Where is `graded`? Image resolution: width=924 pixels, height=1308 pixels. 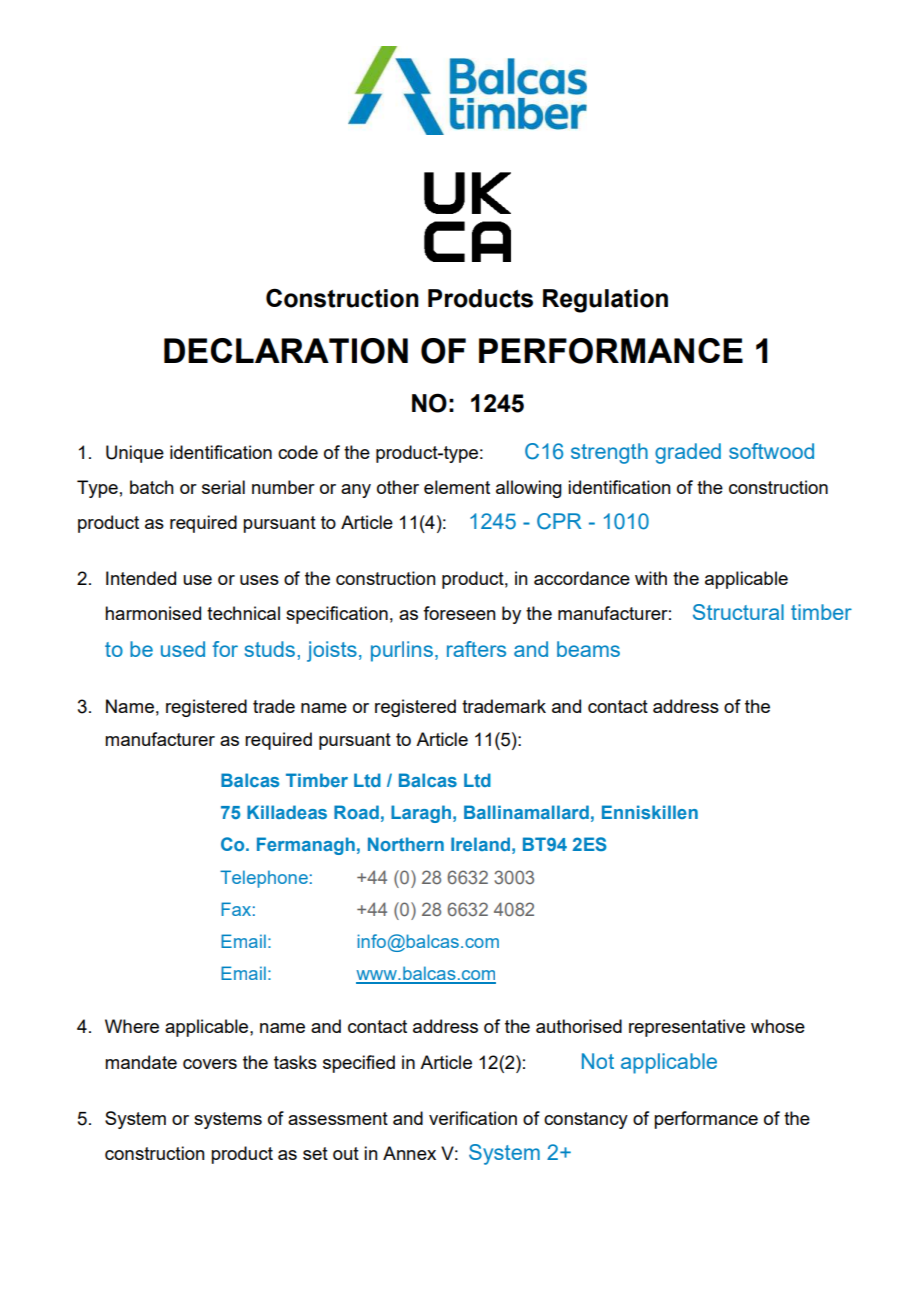 graded is located at coordinates (688, 453).
